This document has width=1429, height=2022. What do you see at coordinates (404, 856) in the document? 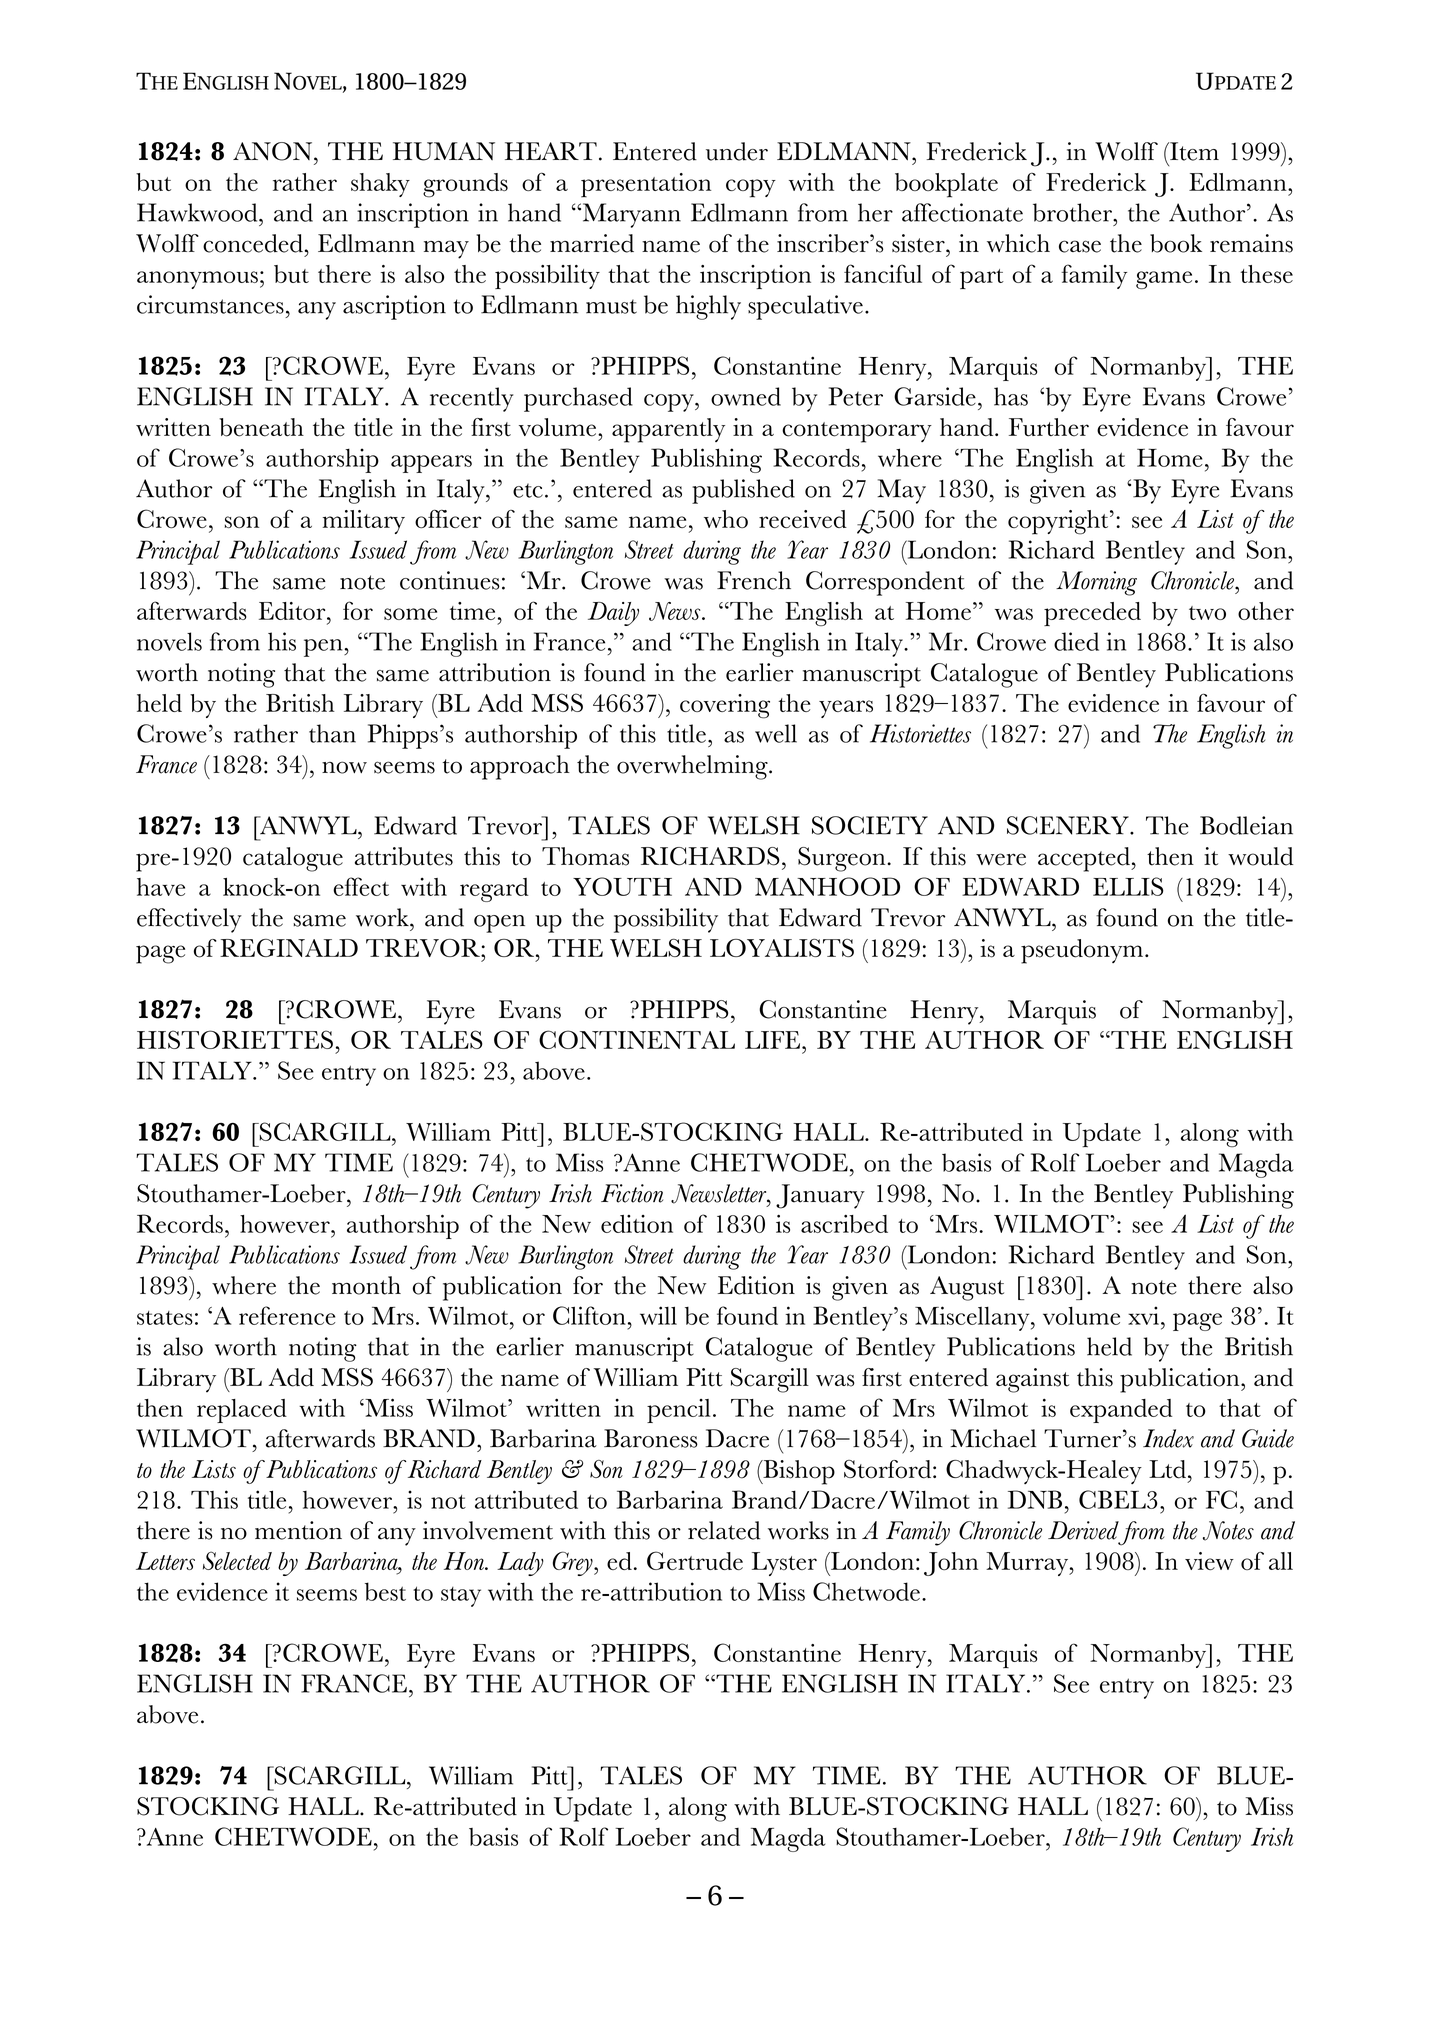
I see `attributes` at bounding box center [404, 856].
